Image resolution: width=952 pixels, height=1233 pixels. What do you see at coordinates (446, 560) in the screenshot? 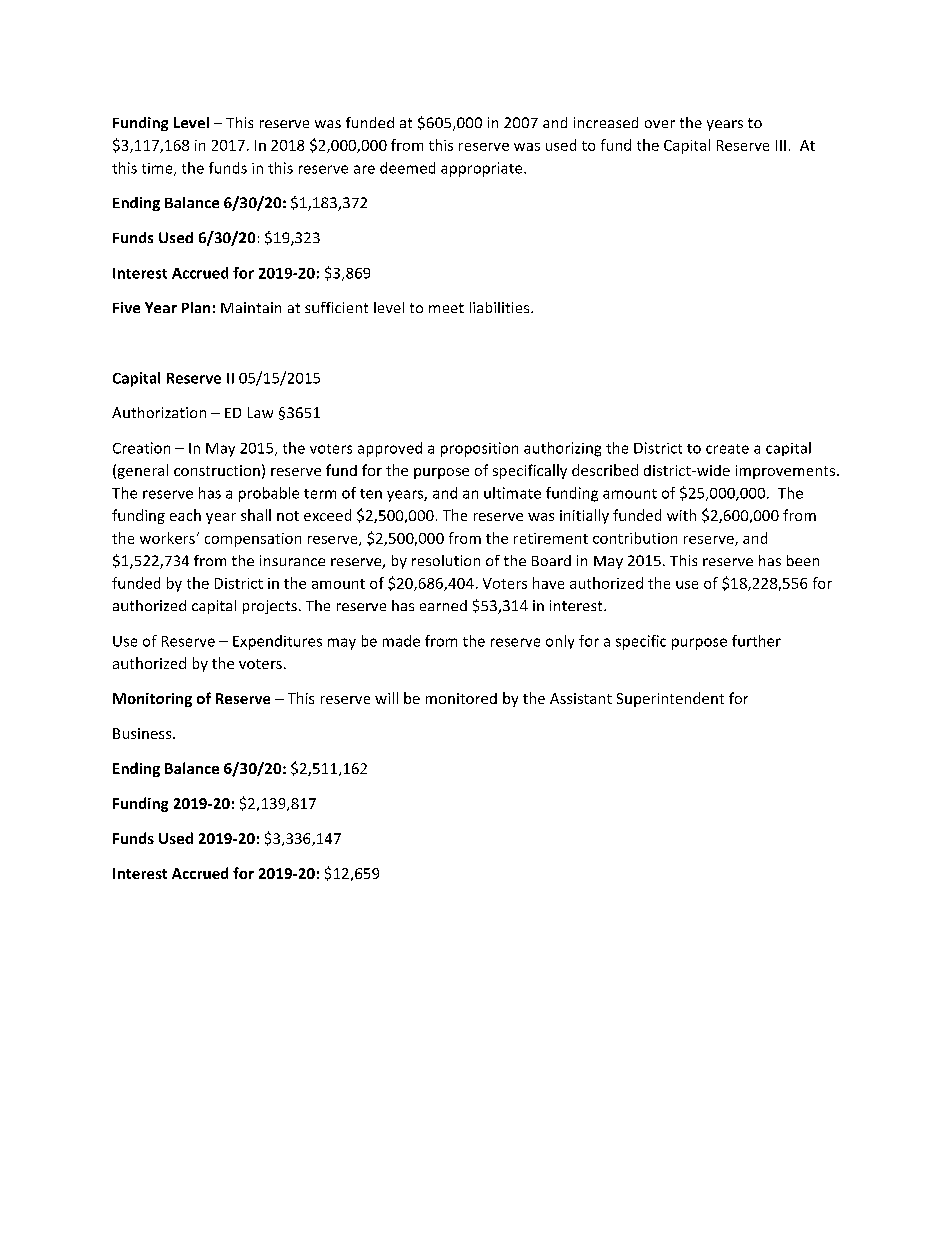
I see `resolution` at bounding box center [446, 560].
